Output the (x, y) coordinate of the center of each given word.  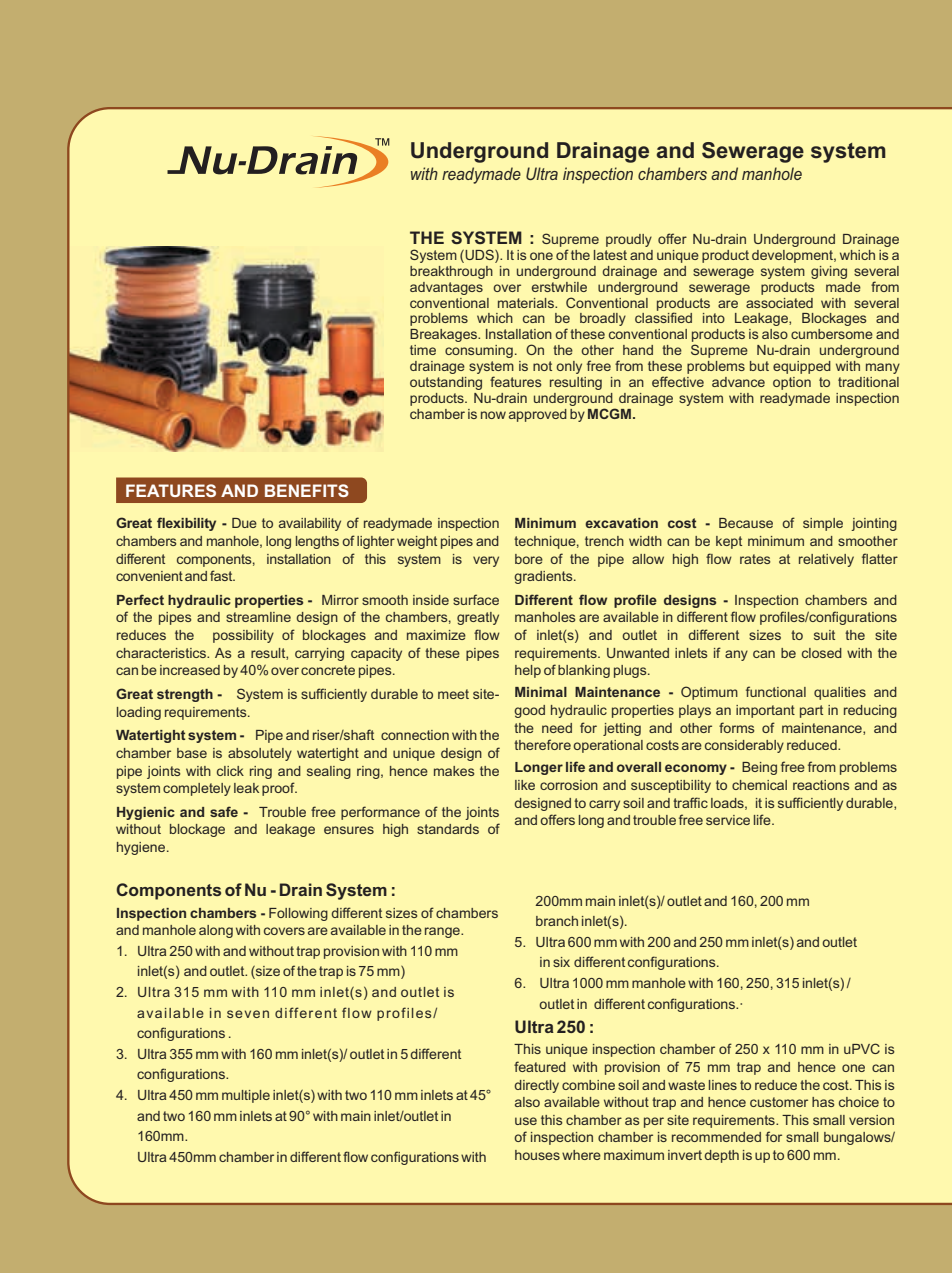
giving (829, 272)
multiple (246, 1096)
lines (723, 1085)
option (792, 383)
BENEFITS (307, 490)
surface (476, 599)
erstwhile (559, 287)
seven (248, 1014)
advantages (446, 288)
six (561, 962)
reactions (821, 785)
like (525, 785)
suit (824, 635)
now (493, 415)
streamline (258, 617)
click (230, 771)
